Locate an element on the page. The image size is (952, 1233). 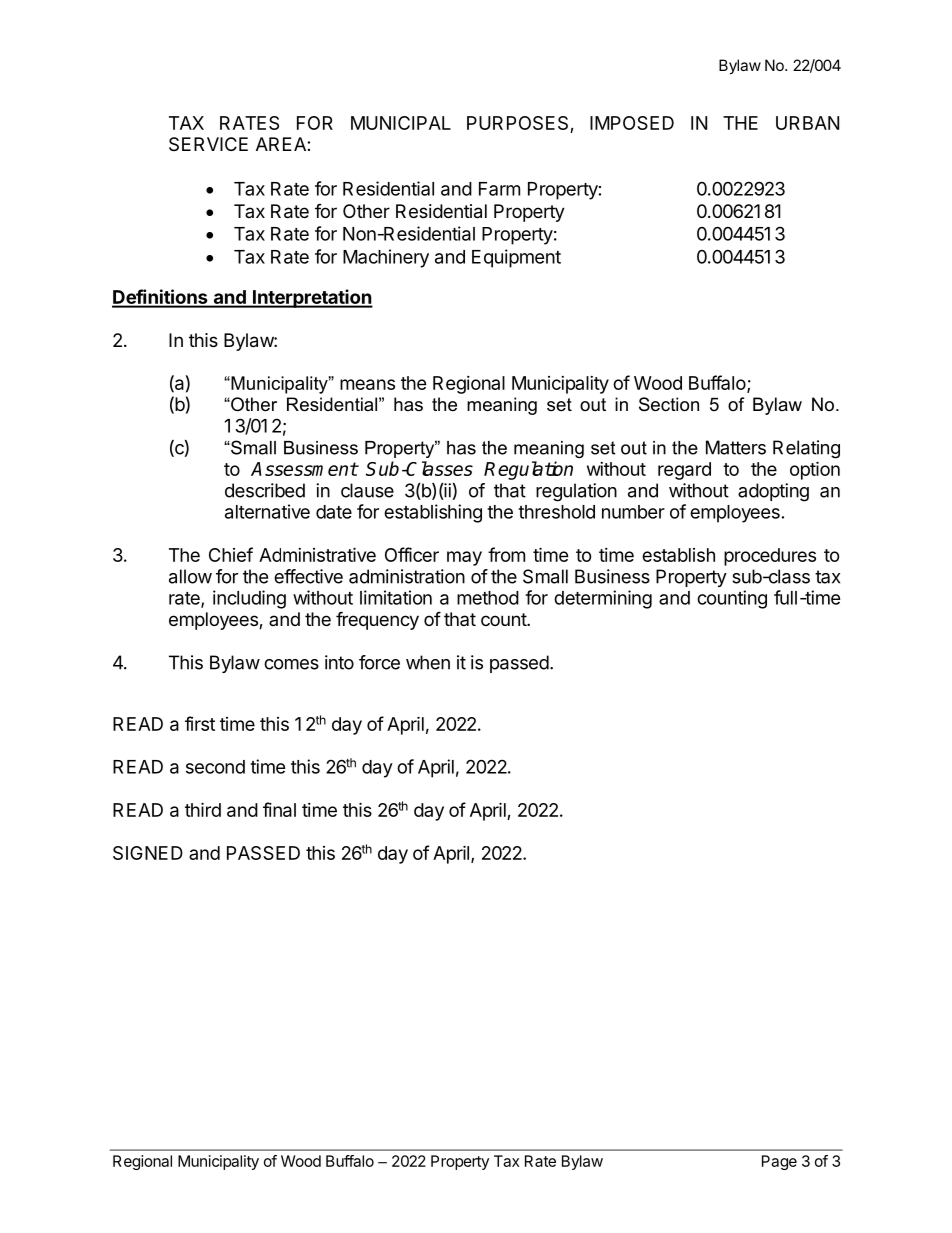
Farm is located at coordinates (499, 189).
